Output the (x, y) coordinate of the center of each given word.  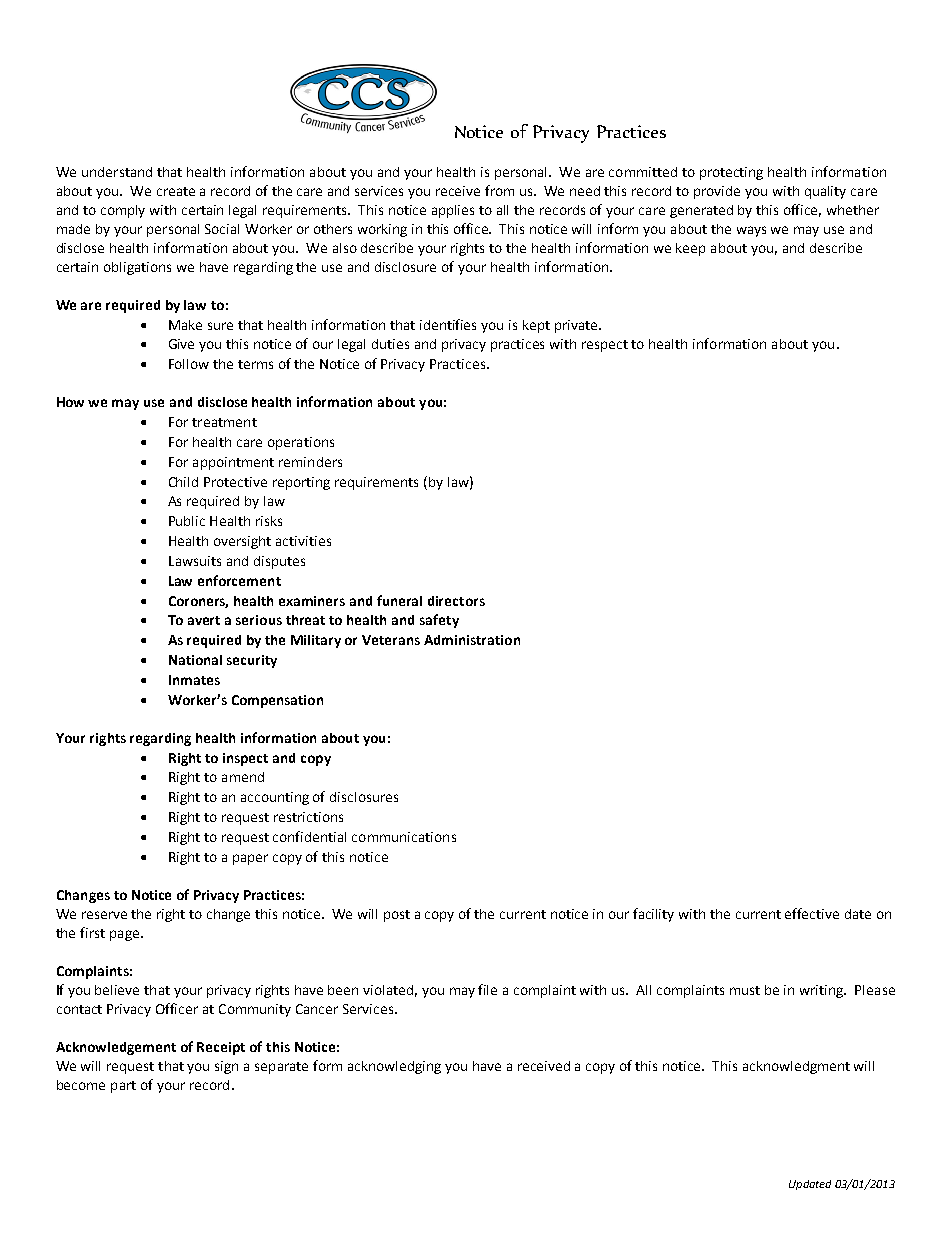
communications (404, 837)
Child (183, 482)
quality (825, 192)
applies (453, 211)
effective (812, 913)
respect (605, 346)
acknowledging (394, 1067)
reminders (310, 462)
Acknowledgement (116, 1048)
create (176, 191)
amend (243, 777)
